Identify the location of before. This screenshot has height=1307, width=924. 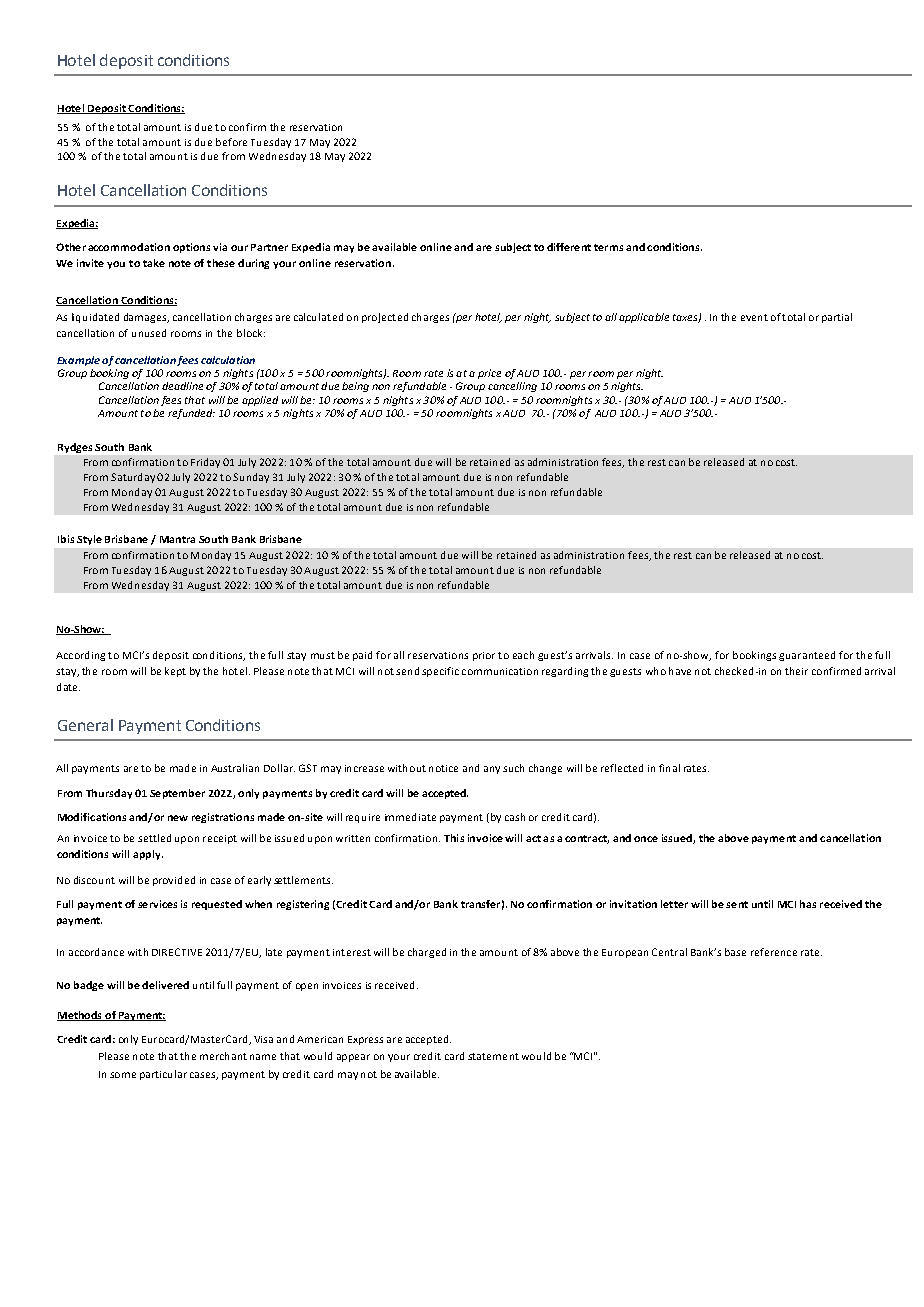
(231, 142).
